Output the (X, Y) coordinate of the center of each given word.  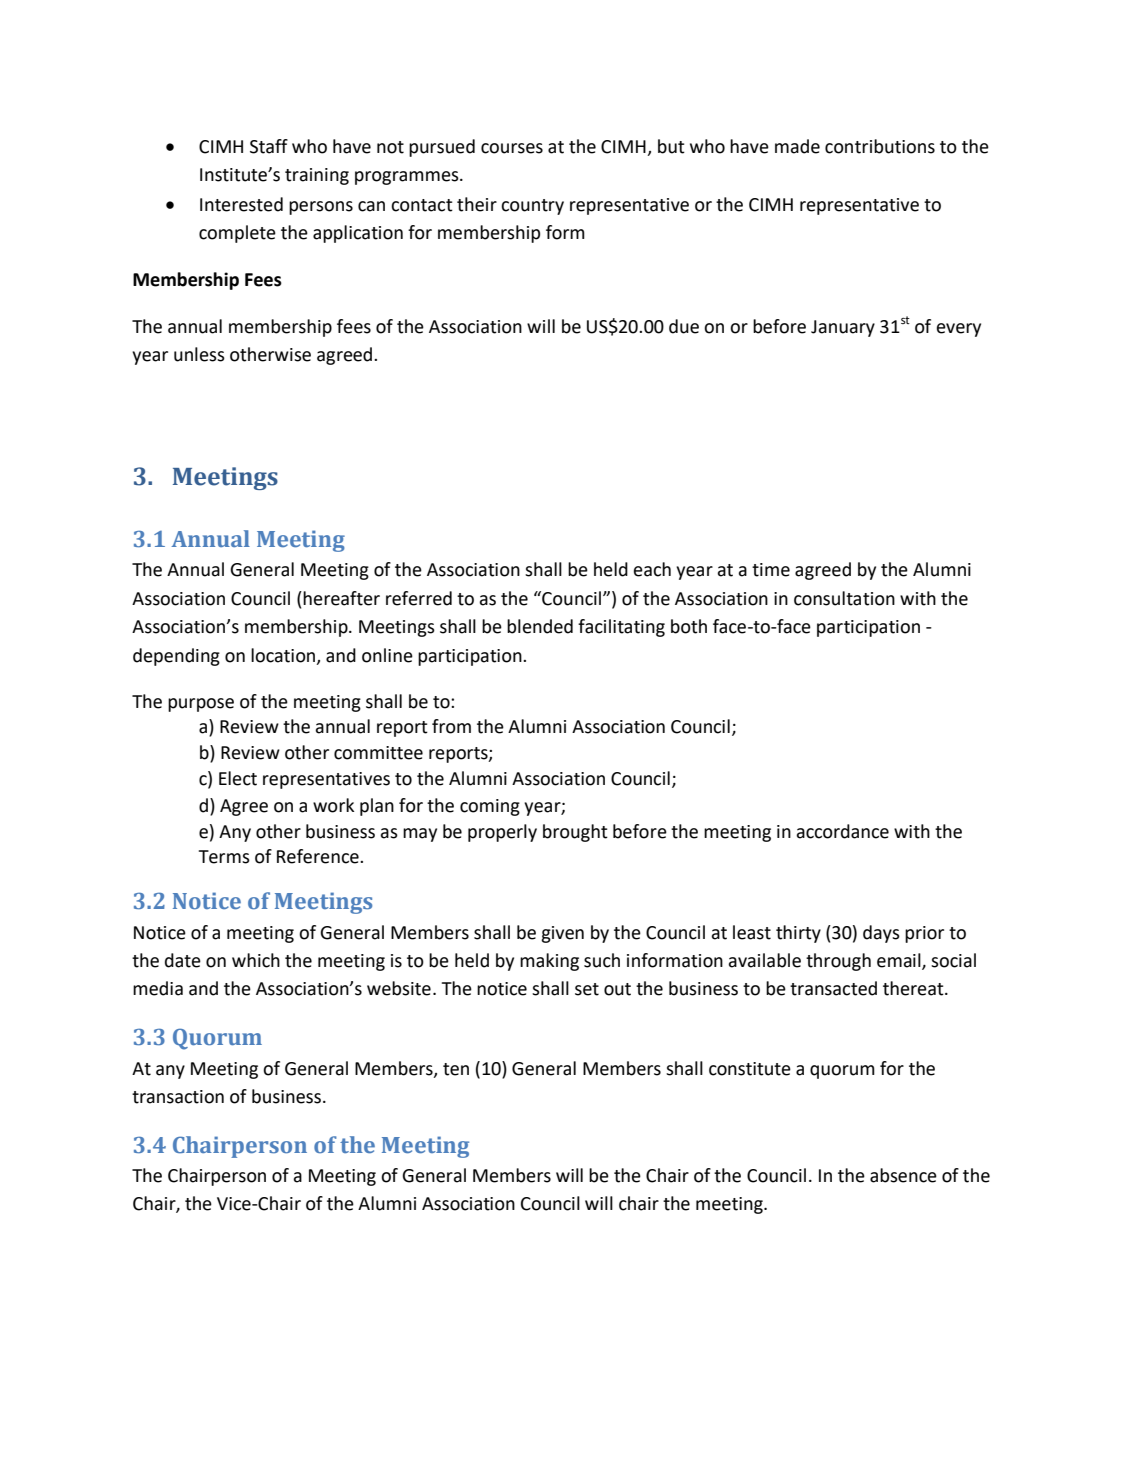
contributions (880, 146)
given (562, 934)
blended (540, 626)
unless (199, 354)
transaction (178, 1097)
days (881, 934)
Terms (224, 857)
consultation (844, 598)
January (843, 328)
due (684, 326)
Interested (241, 204)
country (532, 207)
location (284, 656)
